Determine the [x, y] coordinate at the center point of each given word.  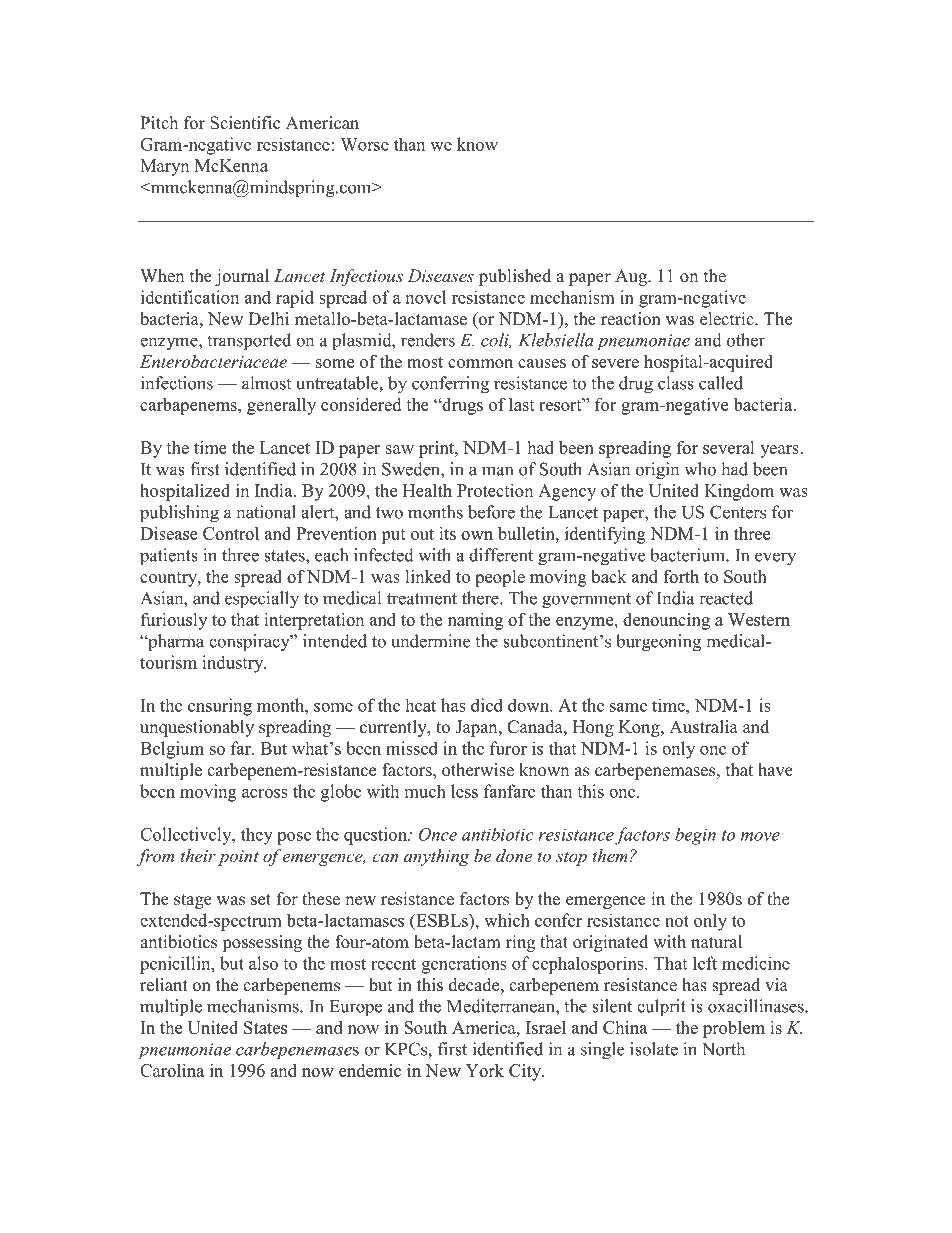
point [238, 858]
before [491, 512]
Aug [632, 277]
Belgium [172, 750]
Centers [738, 512]
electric [728, 319]
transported [249, 342]
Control [231, 533]
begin [695, 836]
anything [437, 857]
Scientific [245, 123]
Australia [703, 727]
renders [428, 340]
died [487, 705]
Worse [364, 144]
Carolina [172, 1070]
